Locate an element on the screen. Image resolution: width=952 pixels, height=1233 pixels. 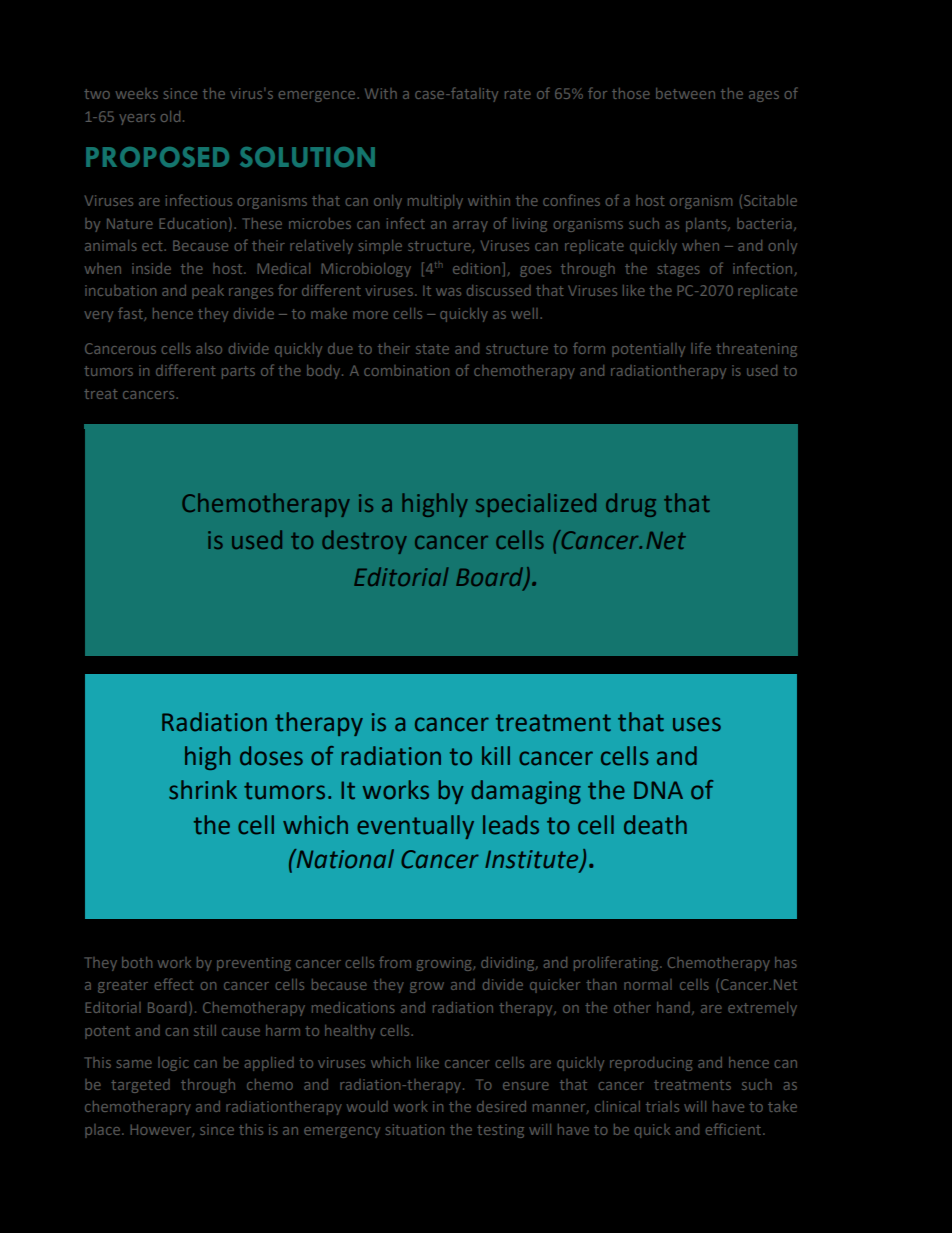
between is located at coordinates (685, 93).
